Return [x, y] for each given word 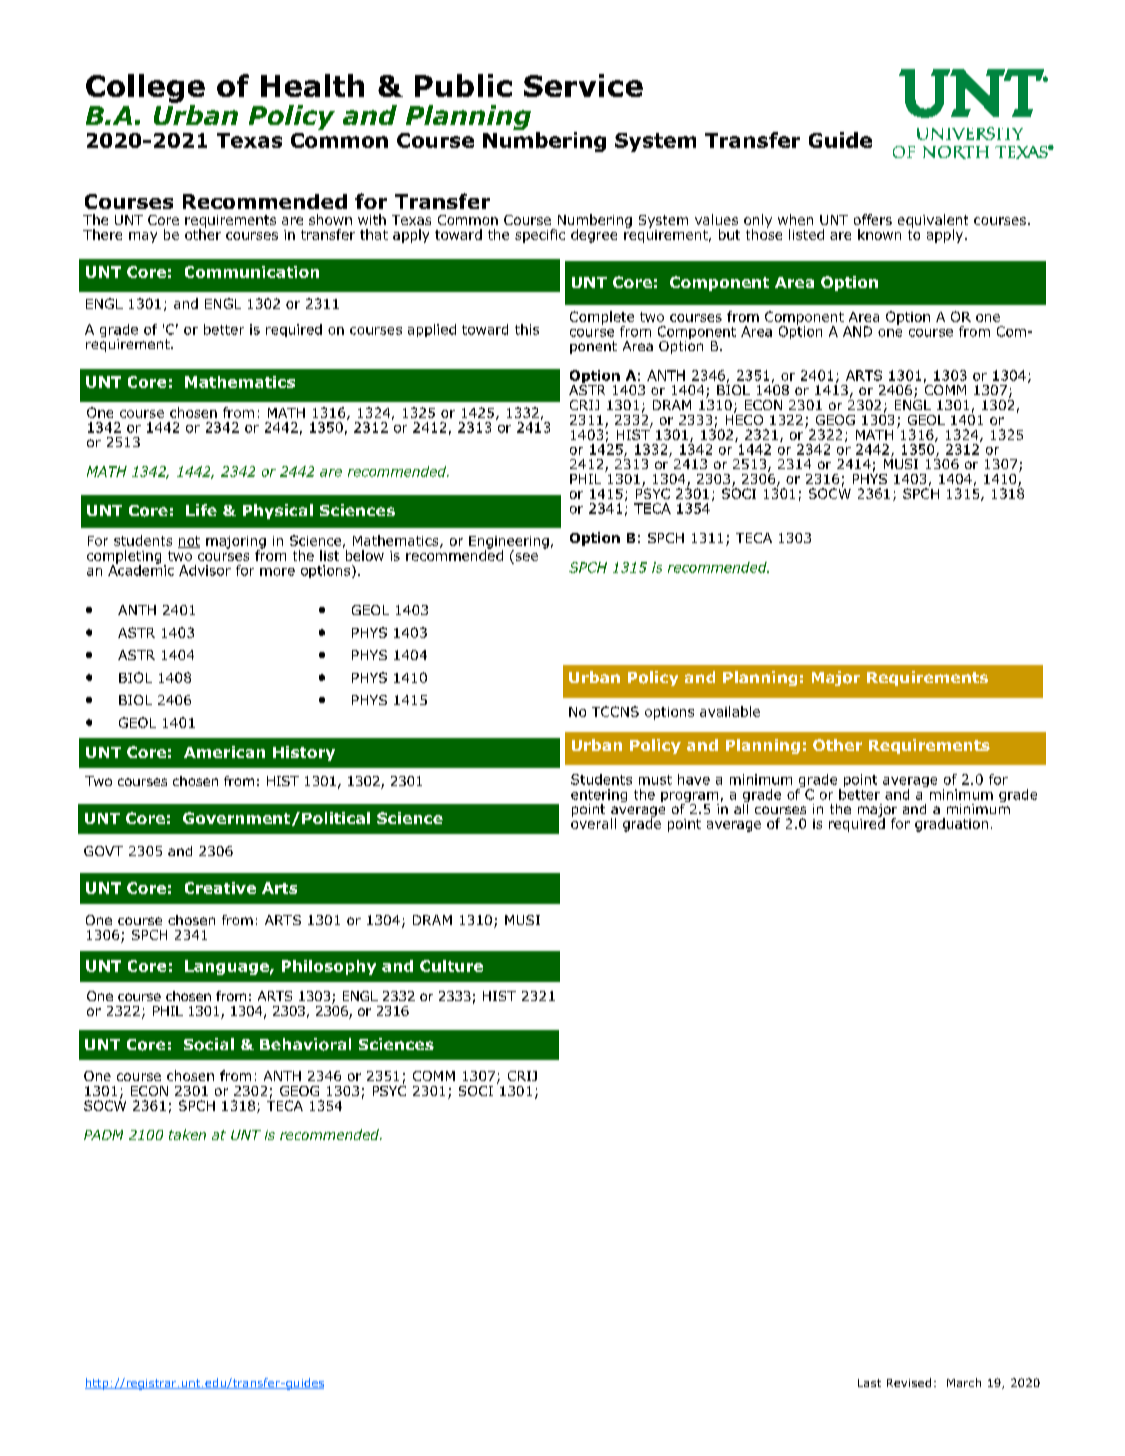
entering [599, 797]
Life [201, 510]
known [879, 234]
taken [187, 1134]
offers [873, 219]
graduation [951, 825]
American [224, 752]
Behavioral [305, 1044]
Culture [451, 966]
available [730, 711]
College [145, 88]
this [527, 329]
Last [869, 1383]
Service [583, 85]
